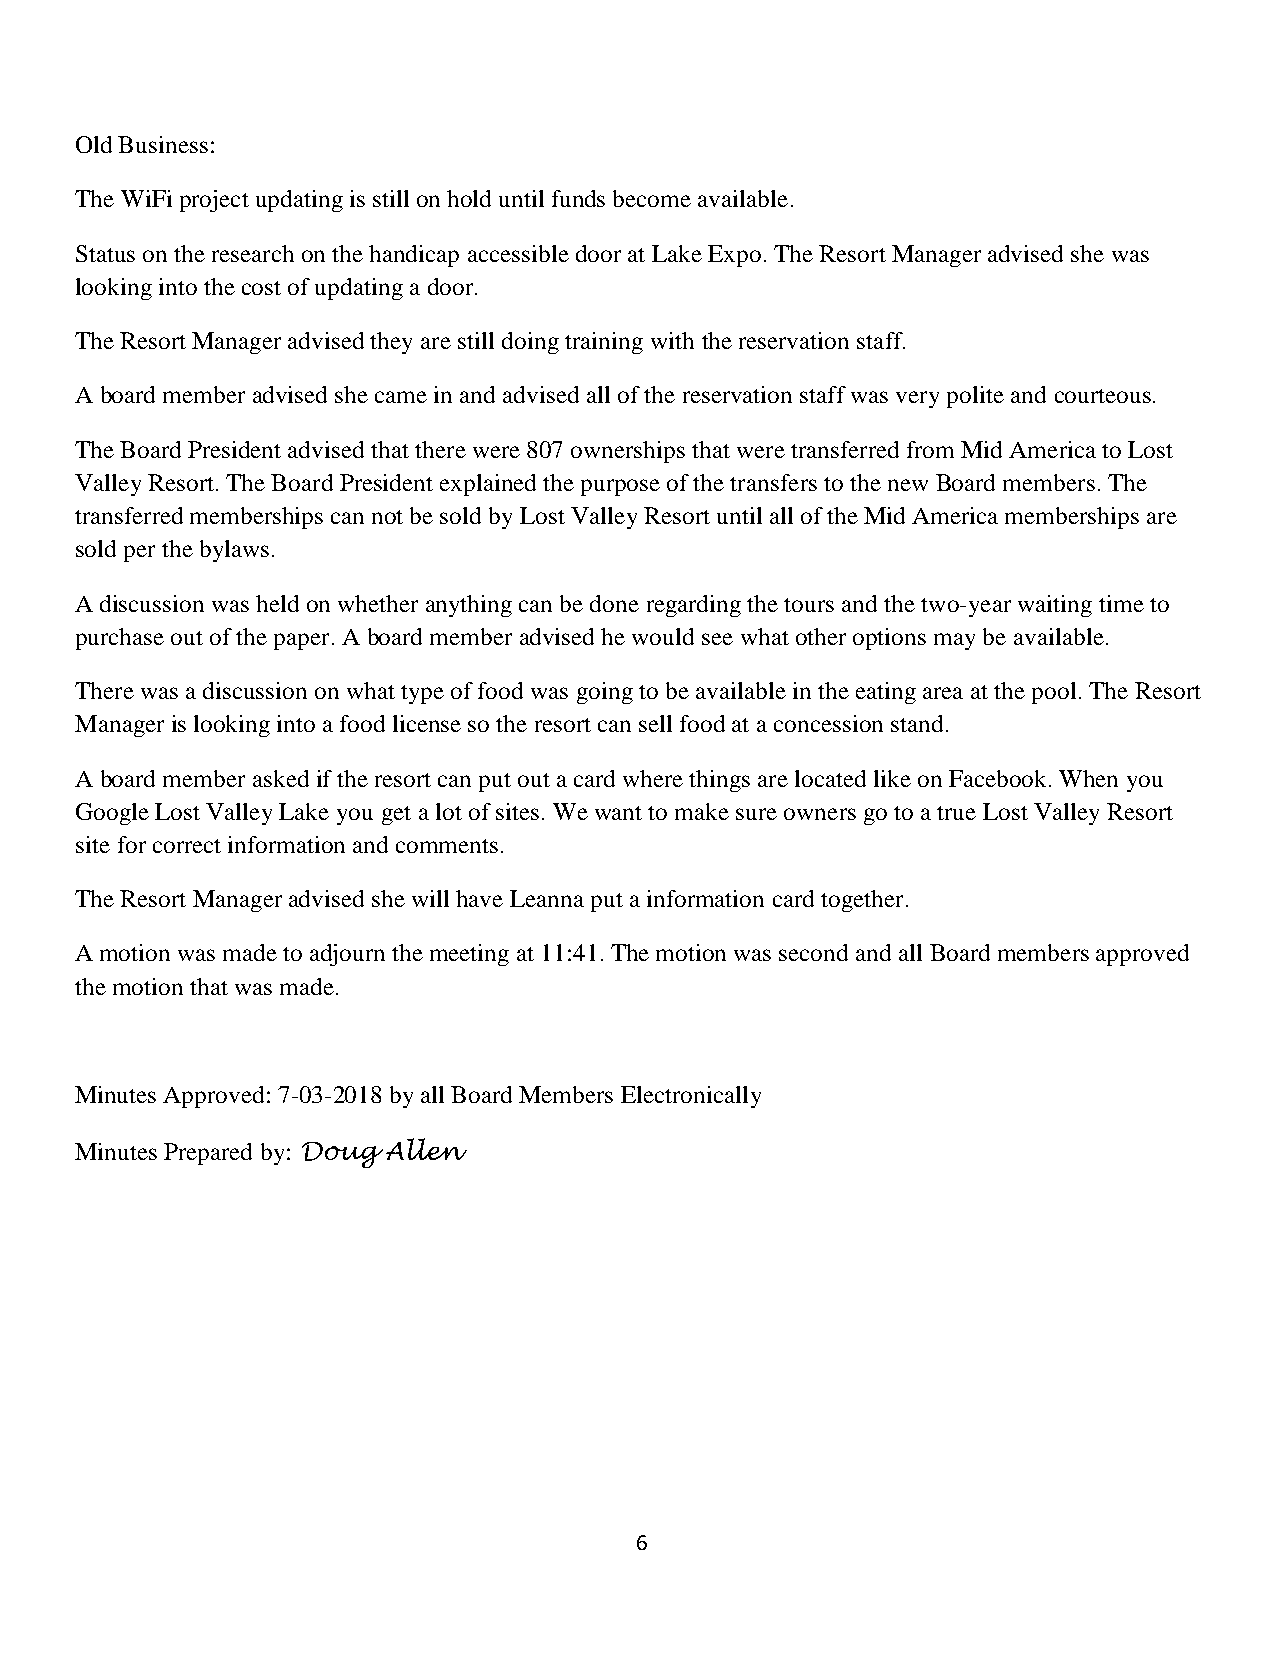 This document has width=1283, height=1660. What do you see at coordinates (281, 778) in the document?
I see `asked` at bounding box center [281, 778].
